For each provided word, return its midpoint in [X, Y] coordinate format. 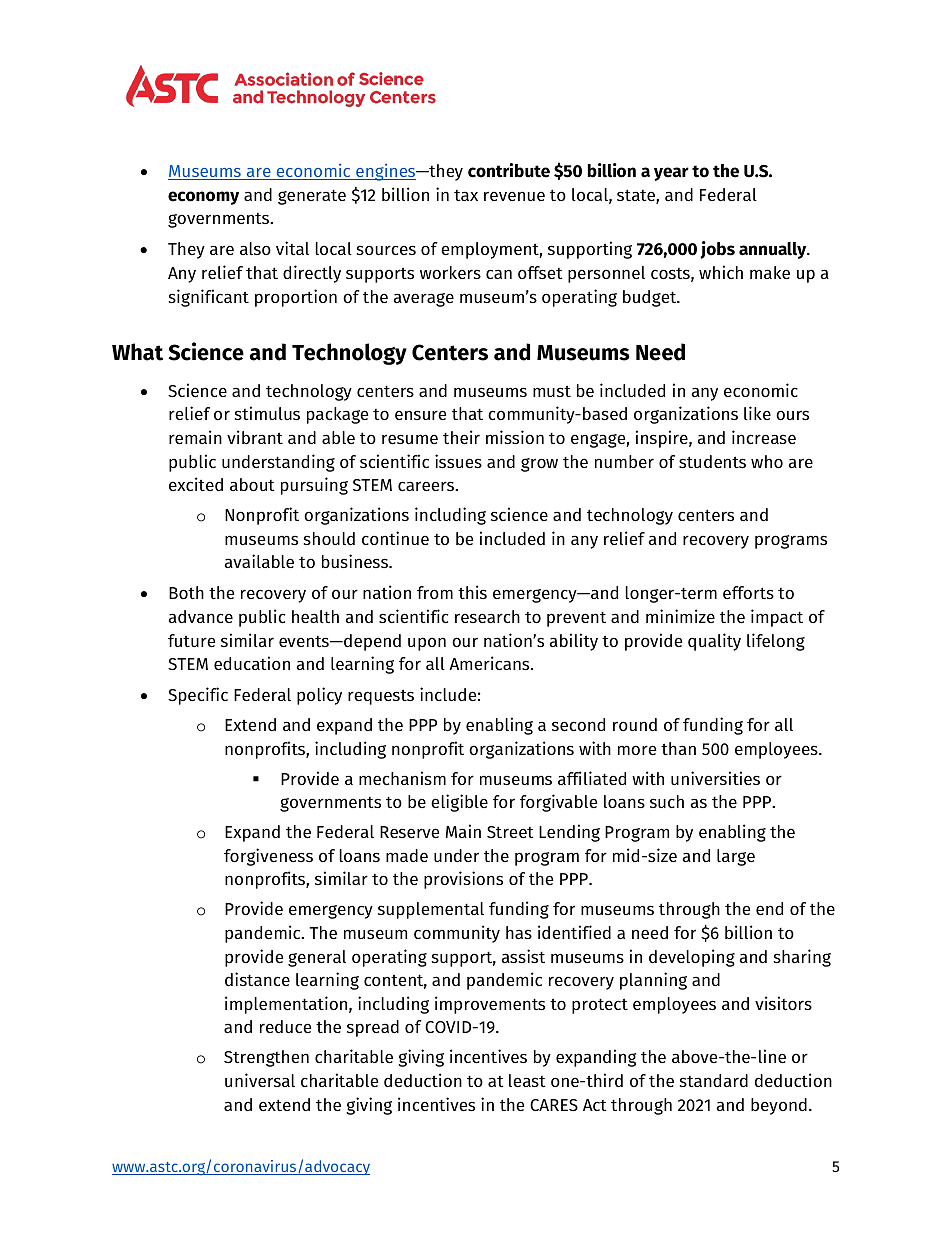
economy [203, 198]
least [527, 1080]
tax [466, 195]
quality [714, 642]
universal [260, 1080]
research [487, 616]
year [671, 174]
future [191, 640]
